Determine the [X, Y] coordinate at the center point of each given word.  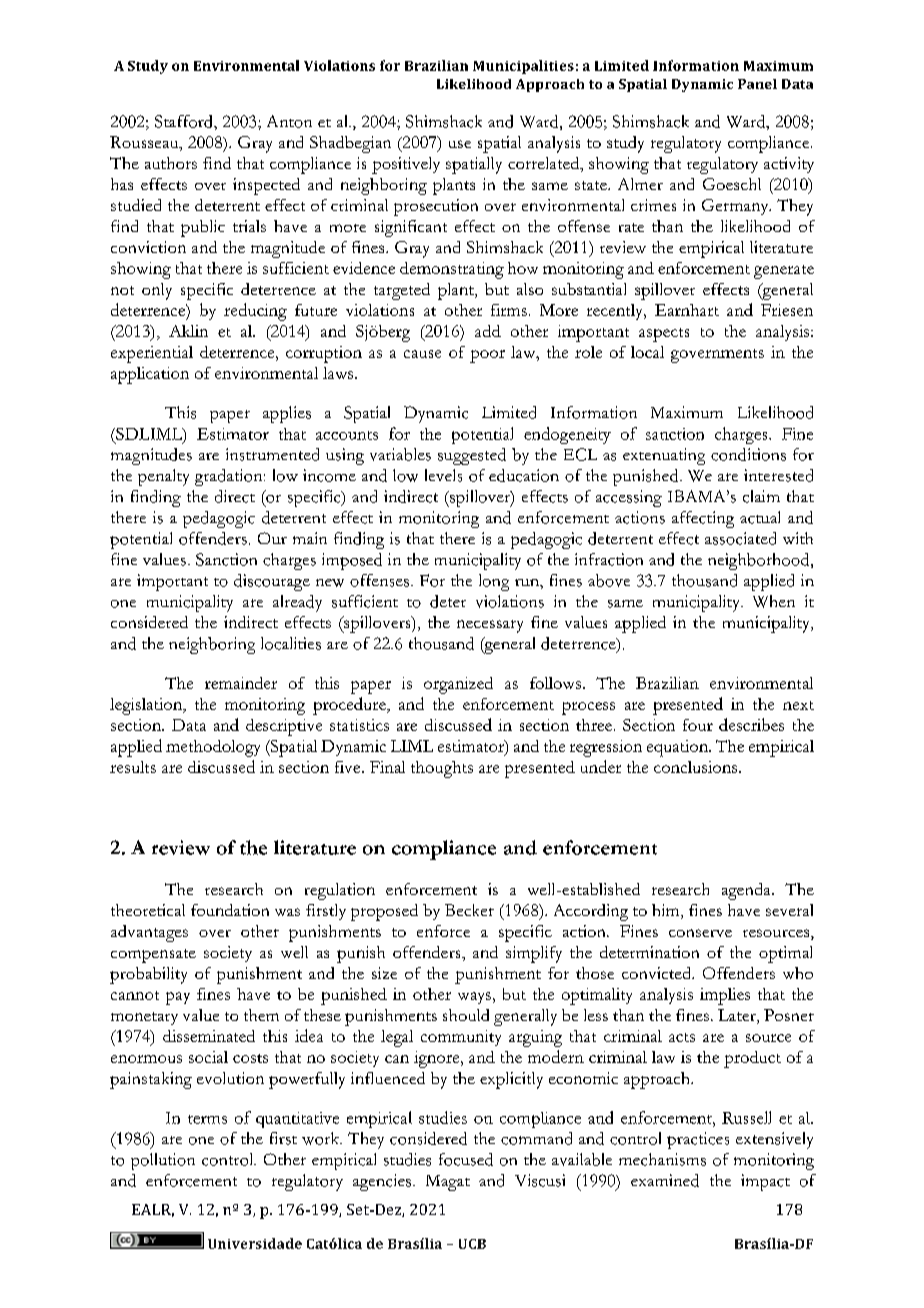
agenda [747, 891]
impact [765, 1182]
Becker [469, 910]
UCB [472, 1244]
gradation [230, 477]
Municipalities [523, 67]
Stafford [185, 121]
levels [443, 475]
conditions [748, 454]
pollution [163, 1161]
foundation [230, 910]
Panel [757, 84]
